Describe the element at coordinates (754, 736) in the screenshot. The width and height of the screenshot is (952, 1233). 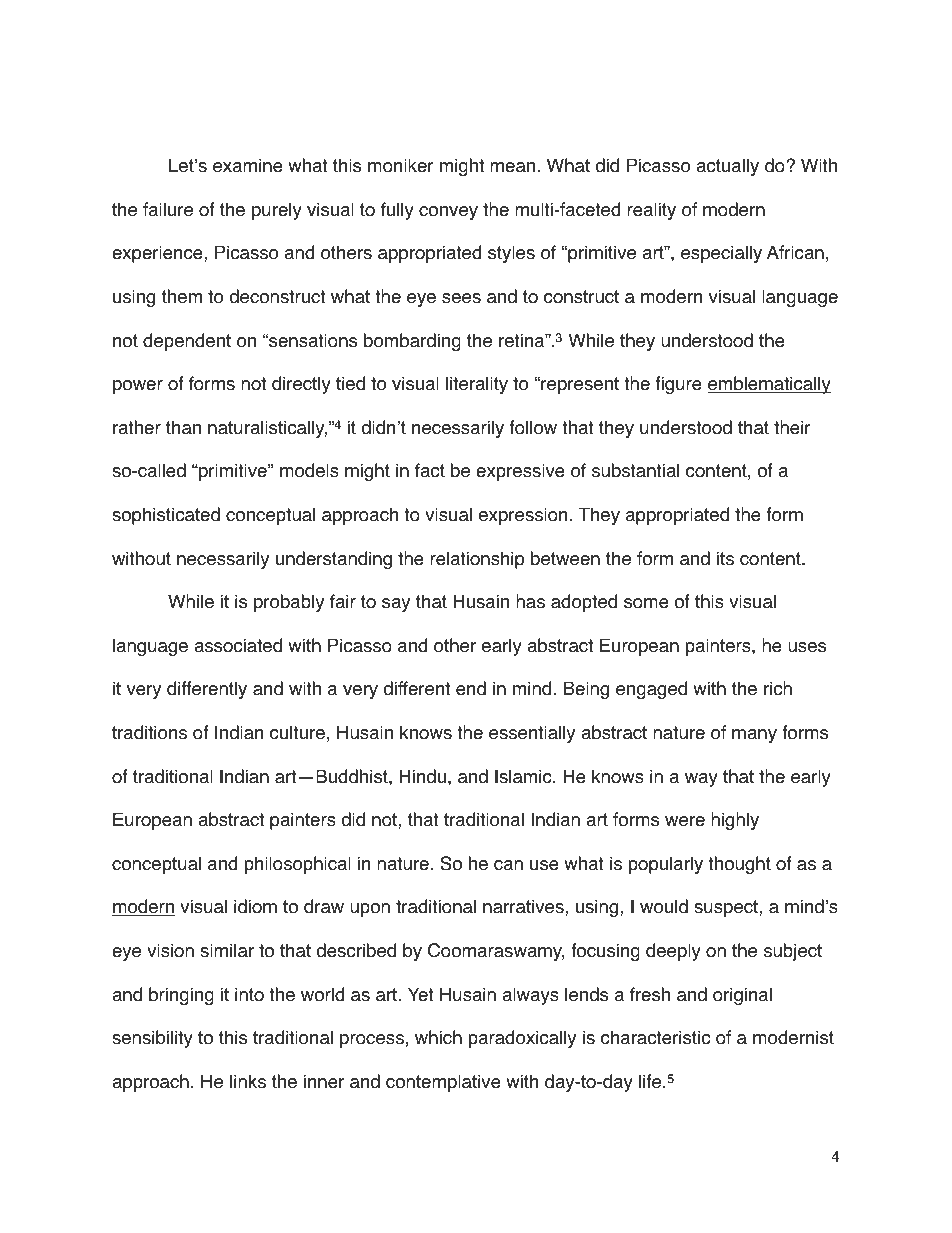
I see `many` at that location.
